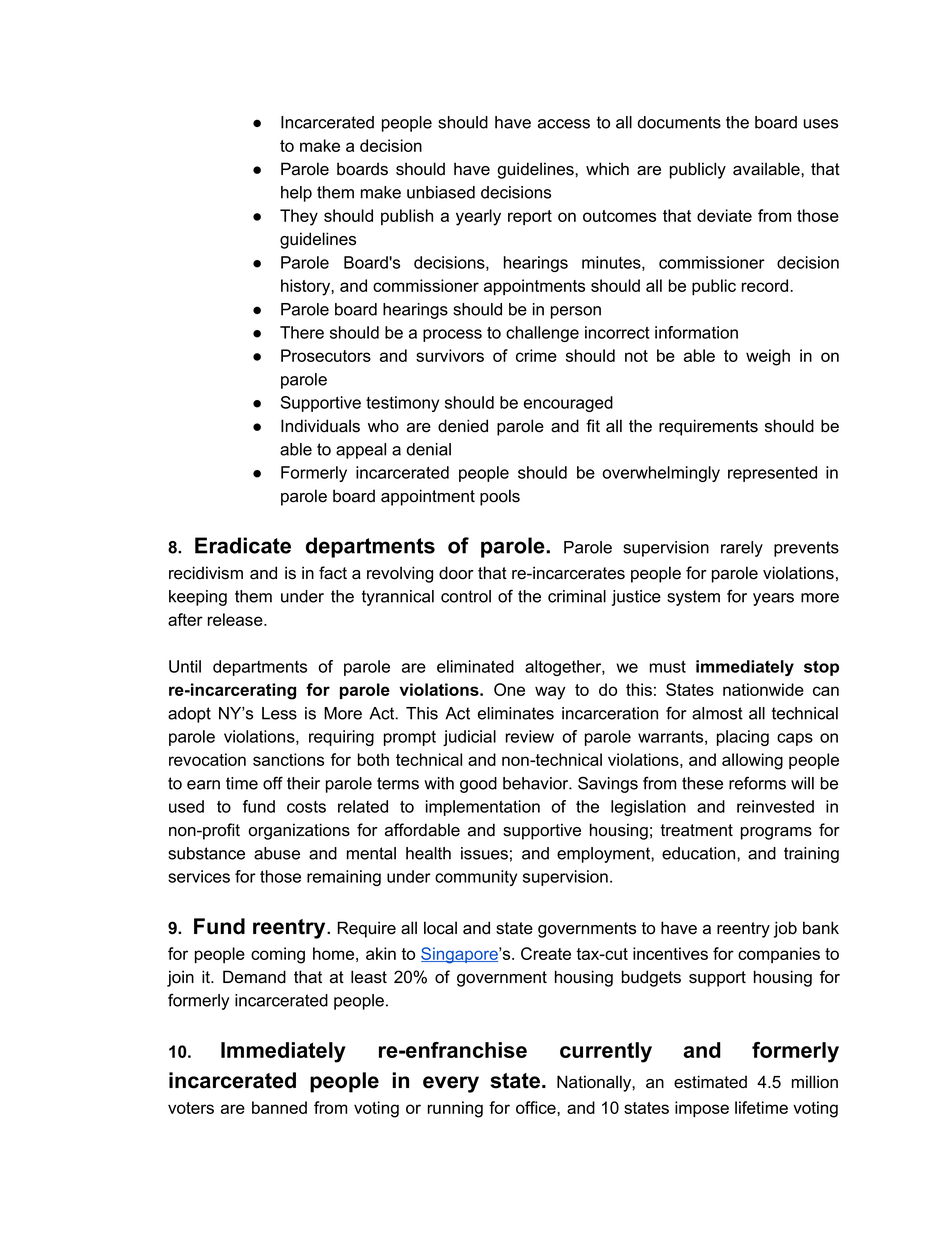 This screenshot has width=952, height=1233. Describe the element at coordinates (288, 759) in the screenshot. I see `sanctions` at that location.
